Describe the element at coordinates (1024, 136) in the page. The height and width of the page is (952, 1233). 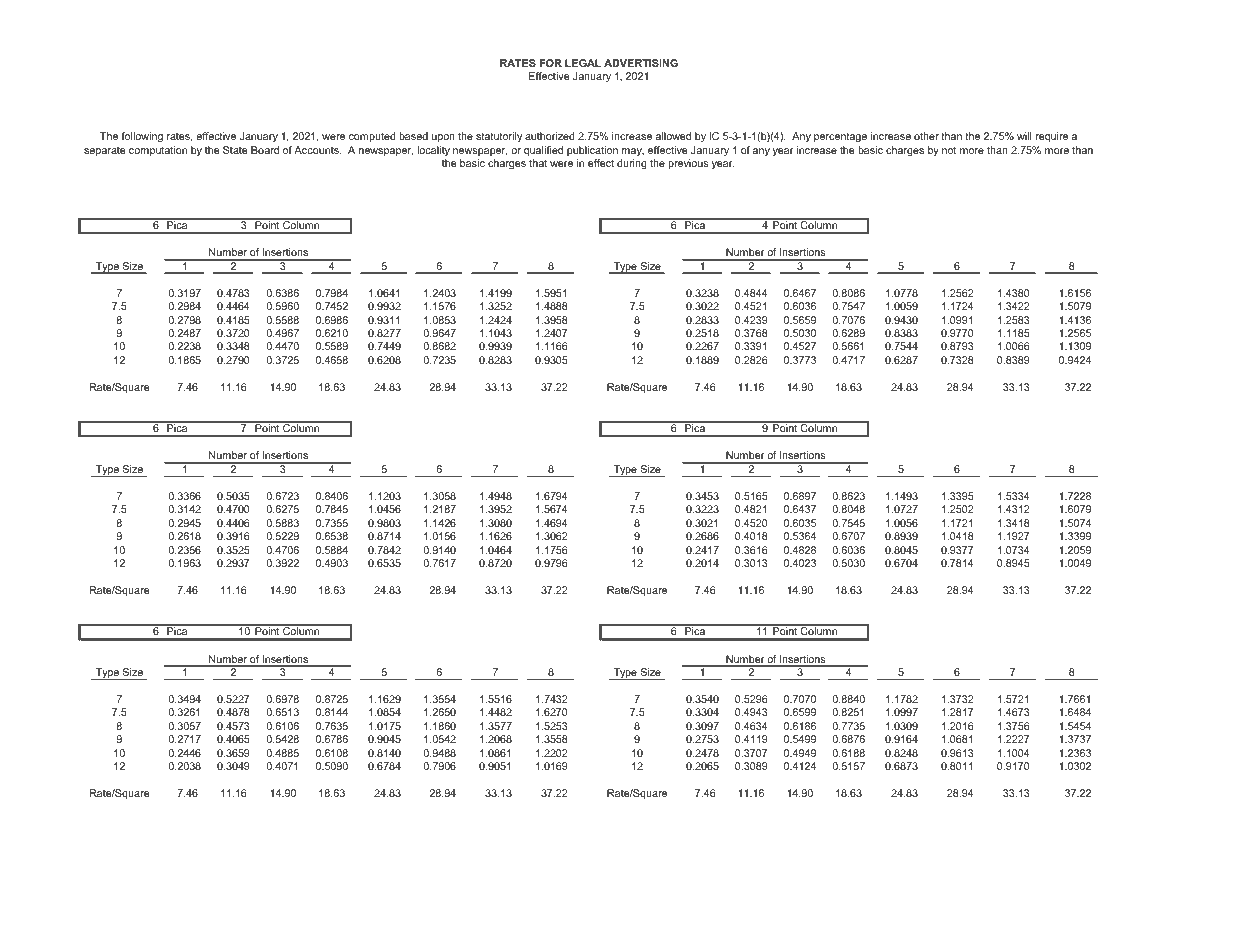
I see `will` at that location.
